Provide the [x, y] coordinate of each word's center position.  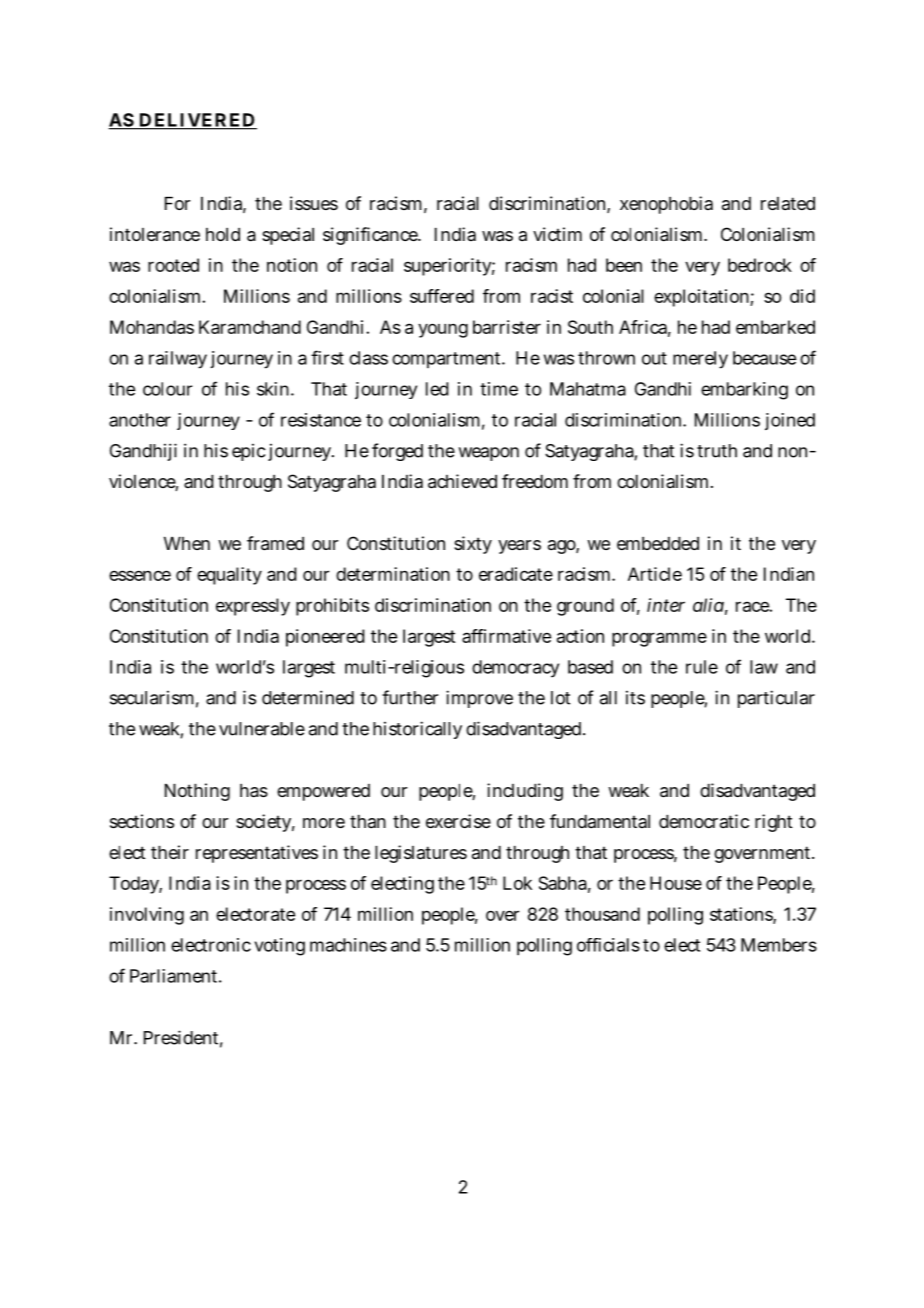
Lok [517, 883]
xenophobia [666, 205]
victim [557, 234]
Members [779, 945]
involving [147, 916]
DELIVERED [197, 121]
